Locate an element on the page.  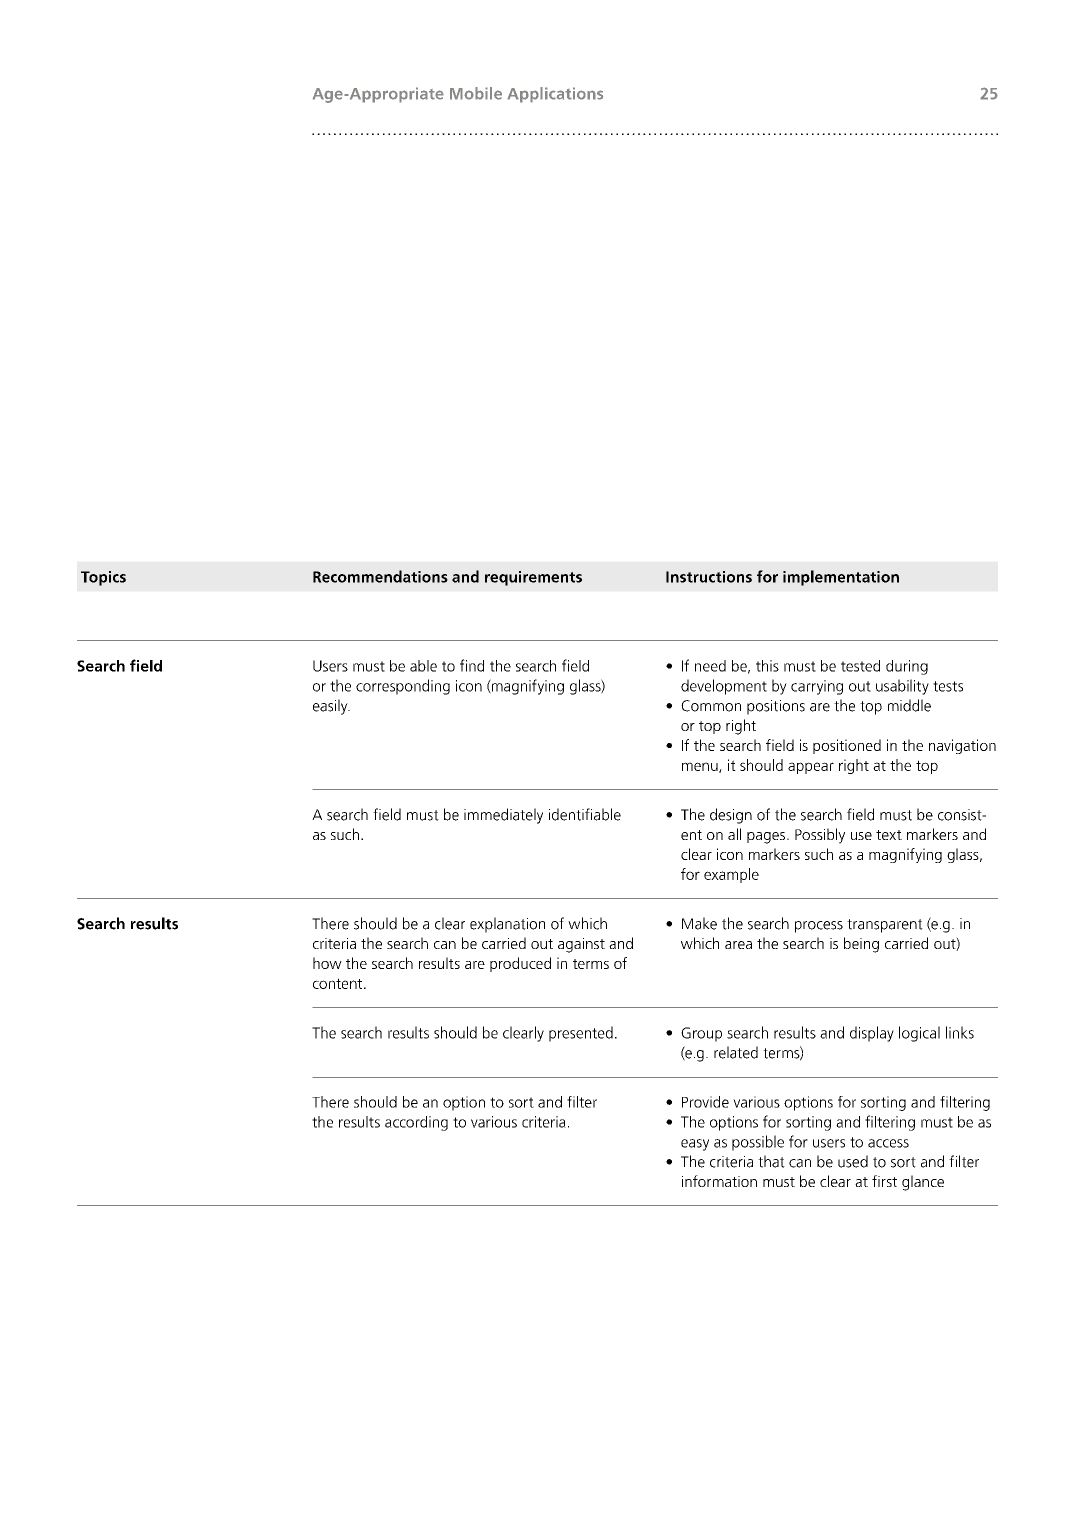
requirements is located at coordinates (533, 578).
